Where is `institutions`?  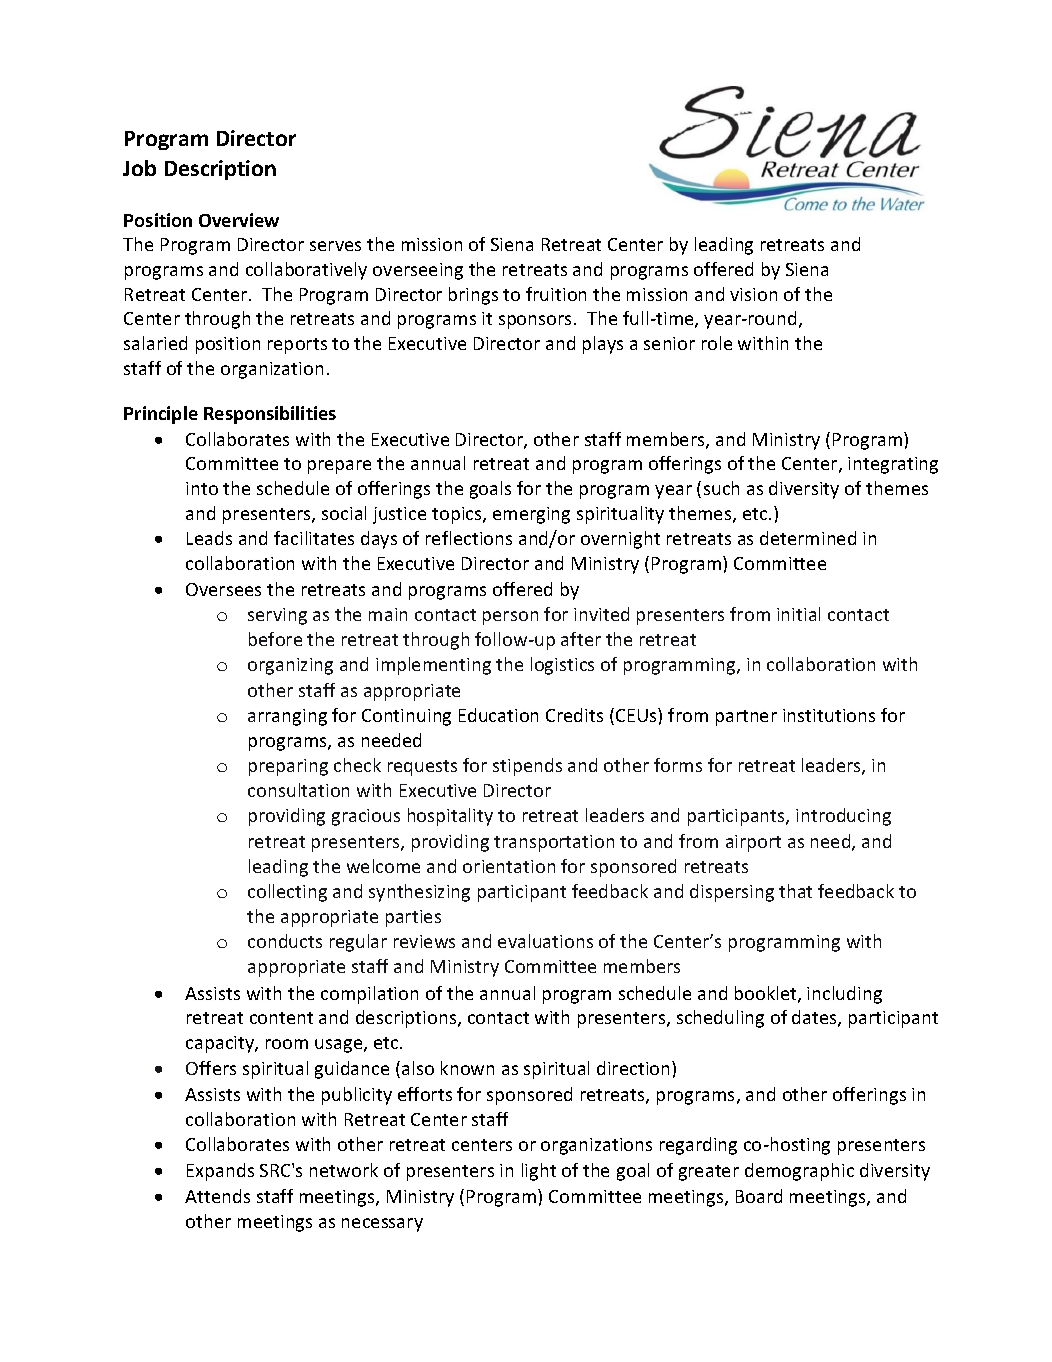
institutions is located at coordinates (829, 715).
